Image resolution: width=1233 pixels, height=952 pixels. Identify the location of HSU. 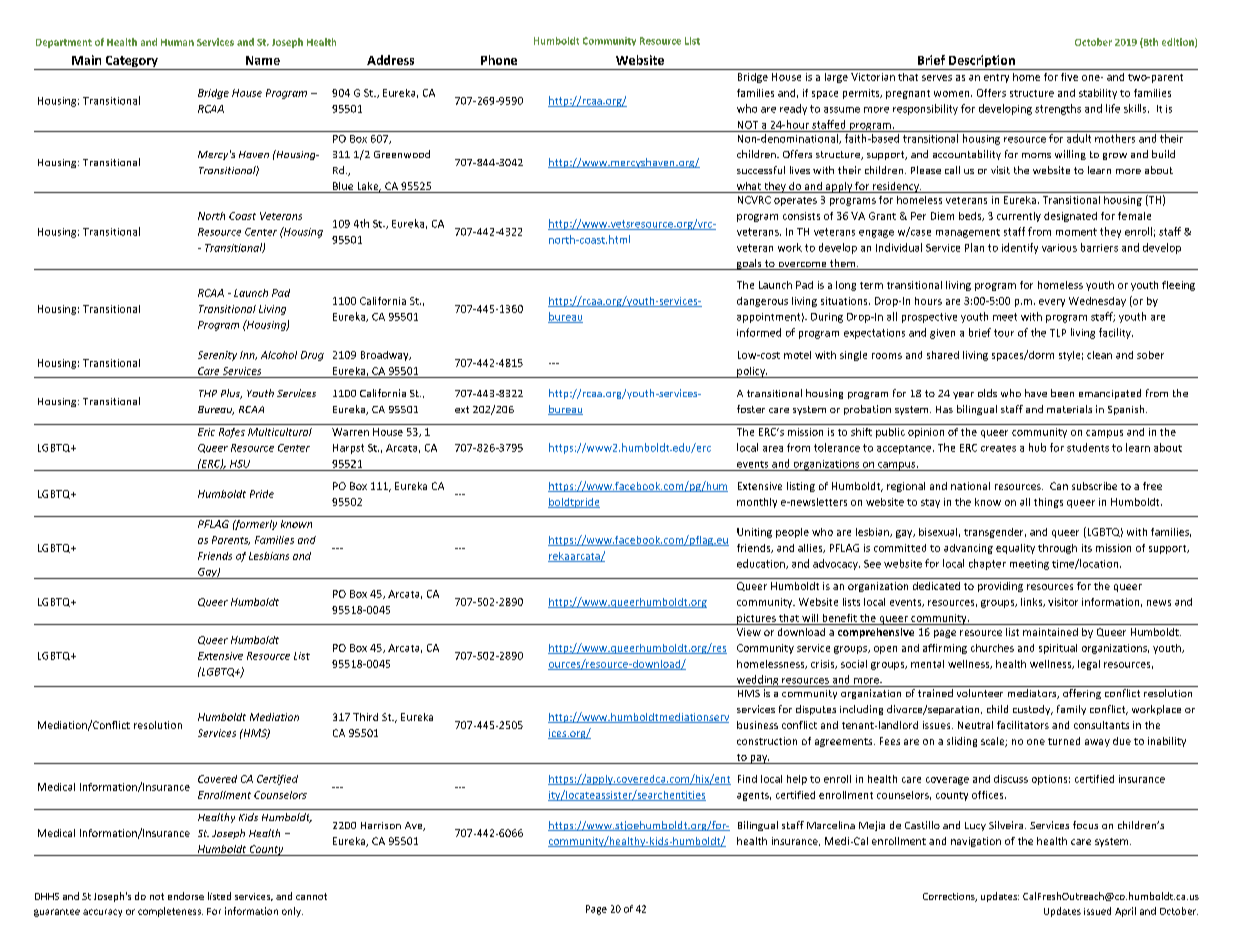
(240, 464).
